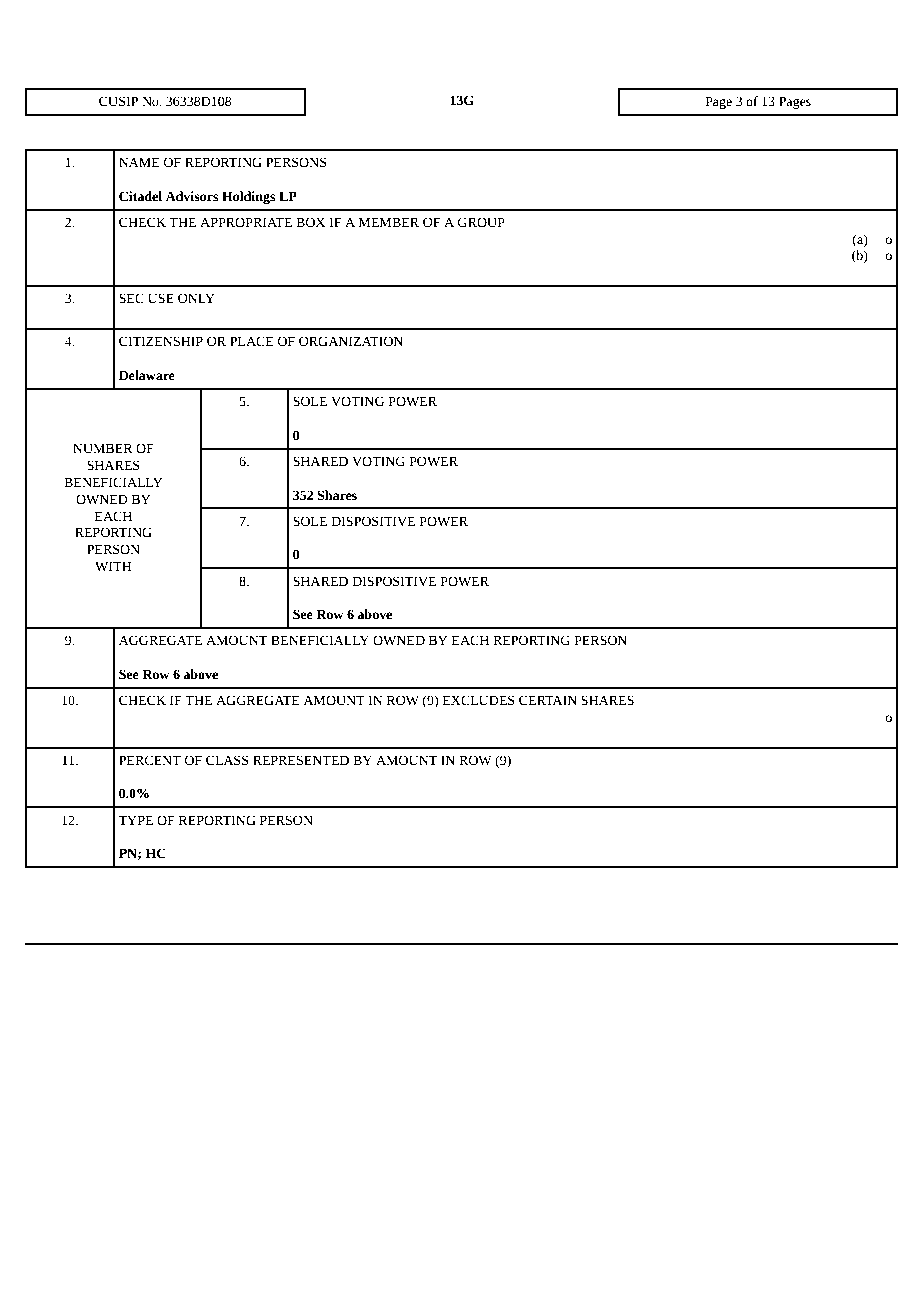  Describe the element at coordinates (310, 222) in the page. I see `BOX` at that location.
